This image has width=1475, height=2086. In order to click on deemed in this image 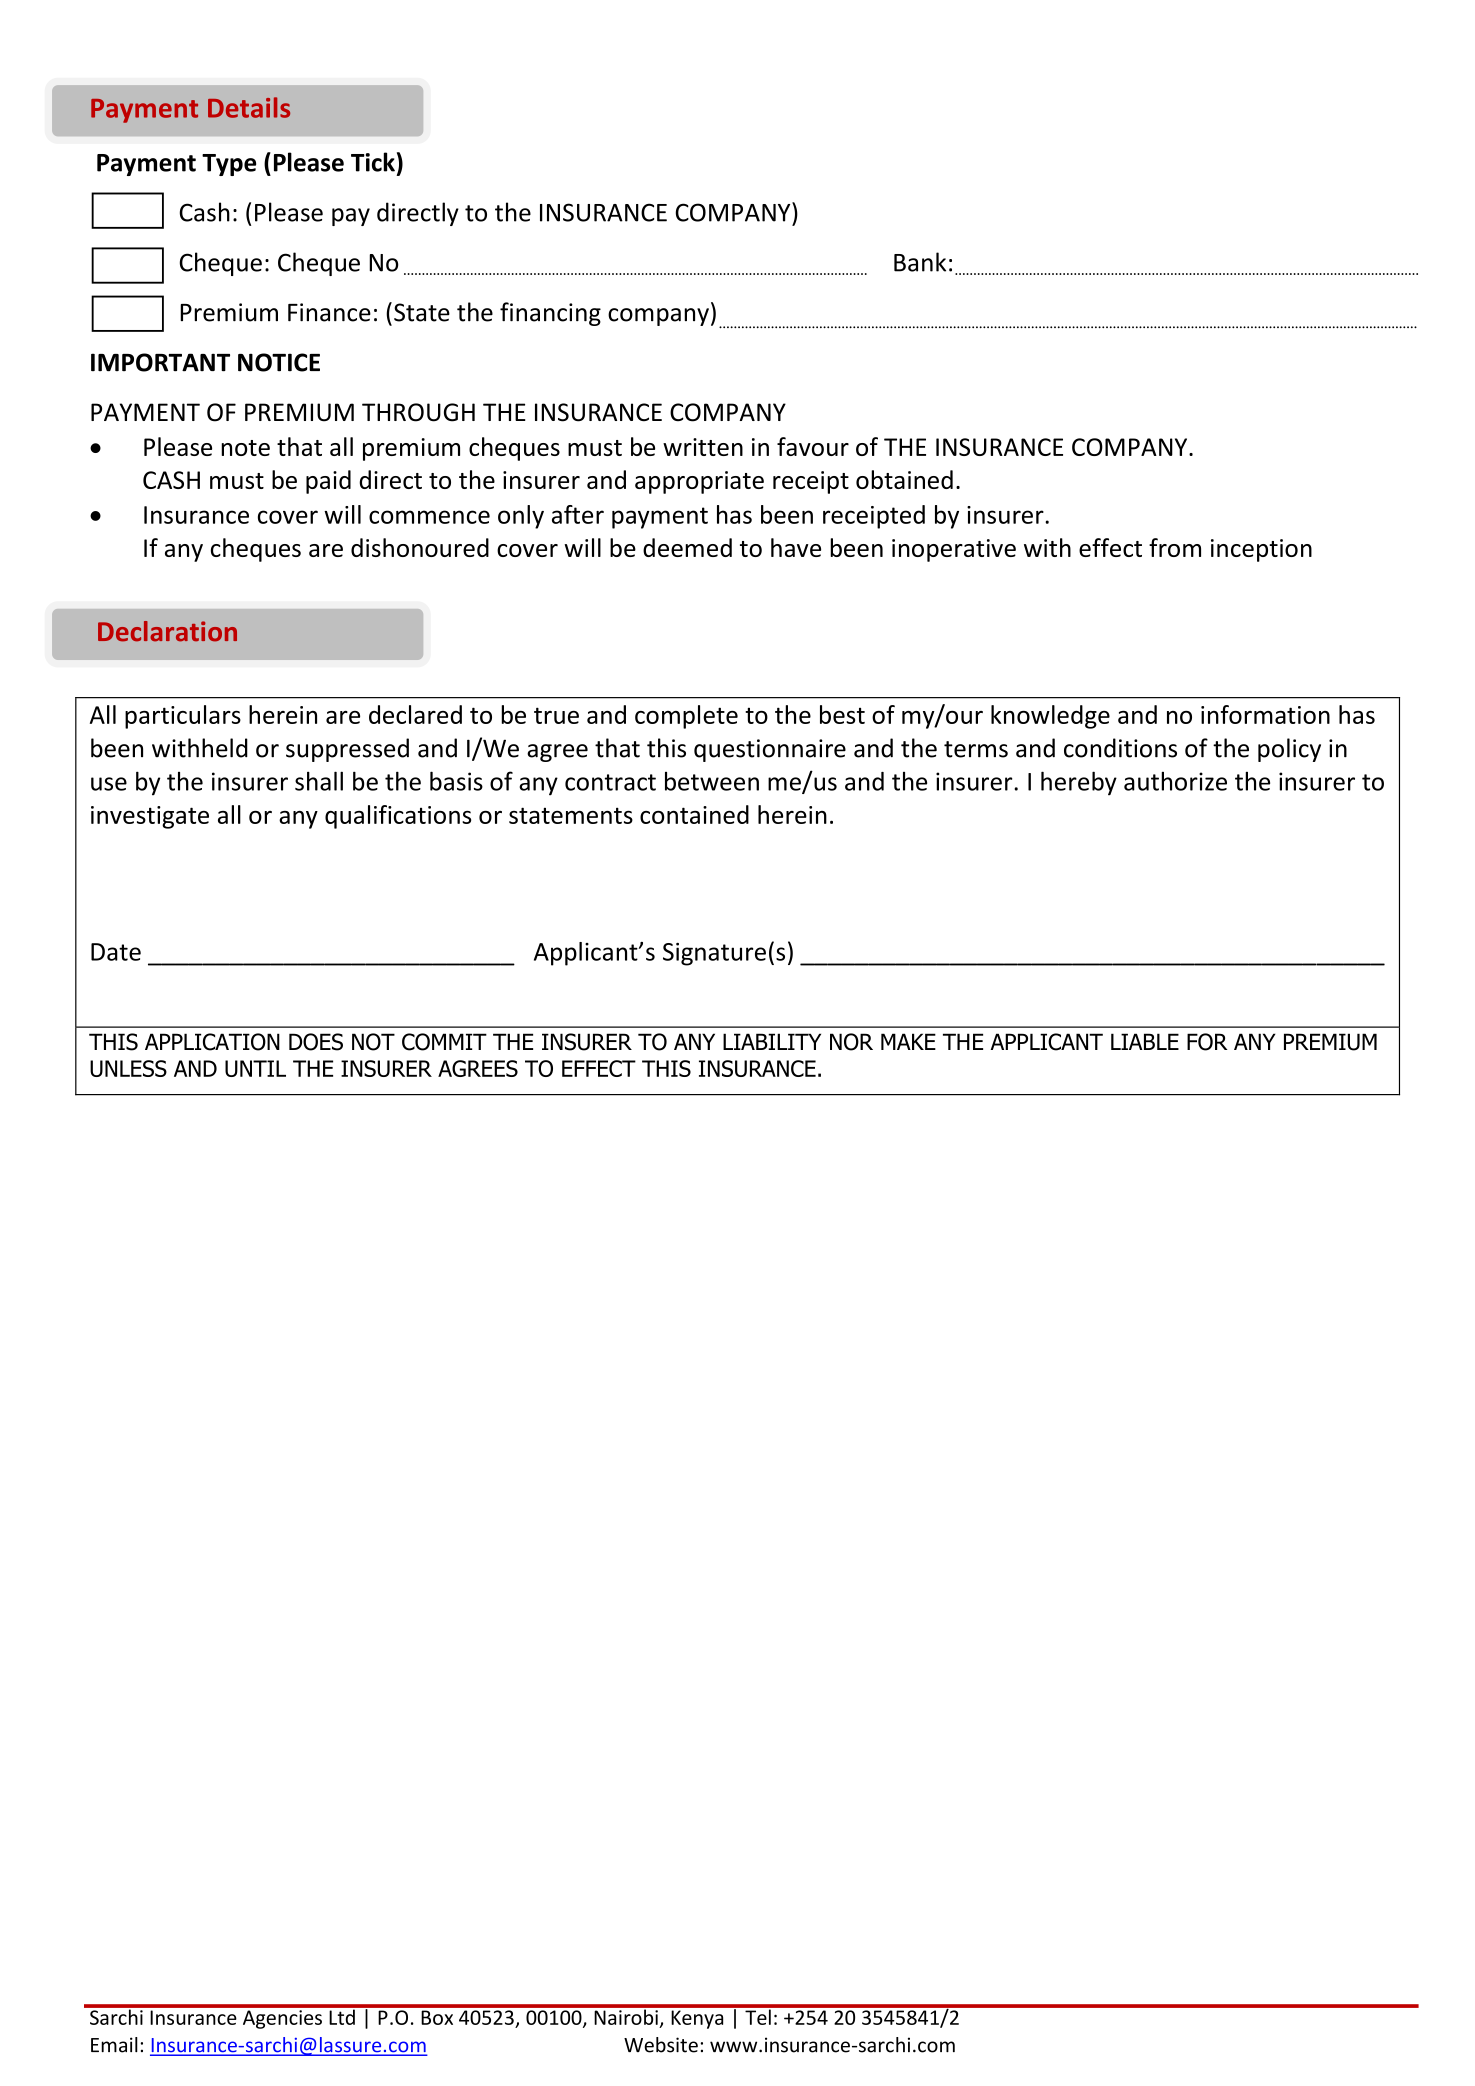, I will do `click(687, 547)`.
